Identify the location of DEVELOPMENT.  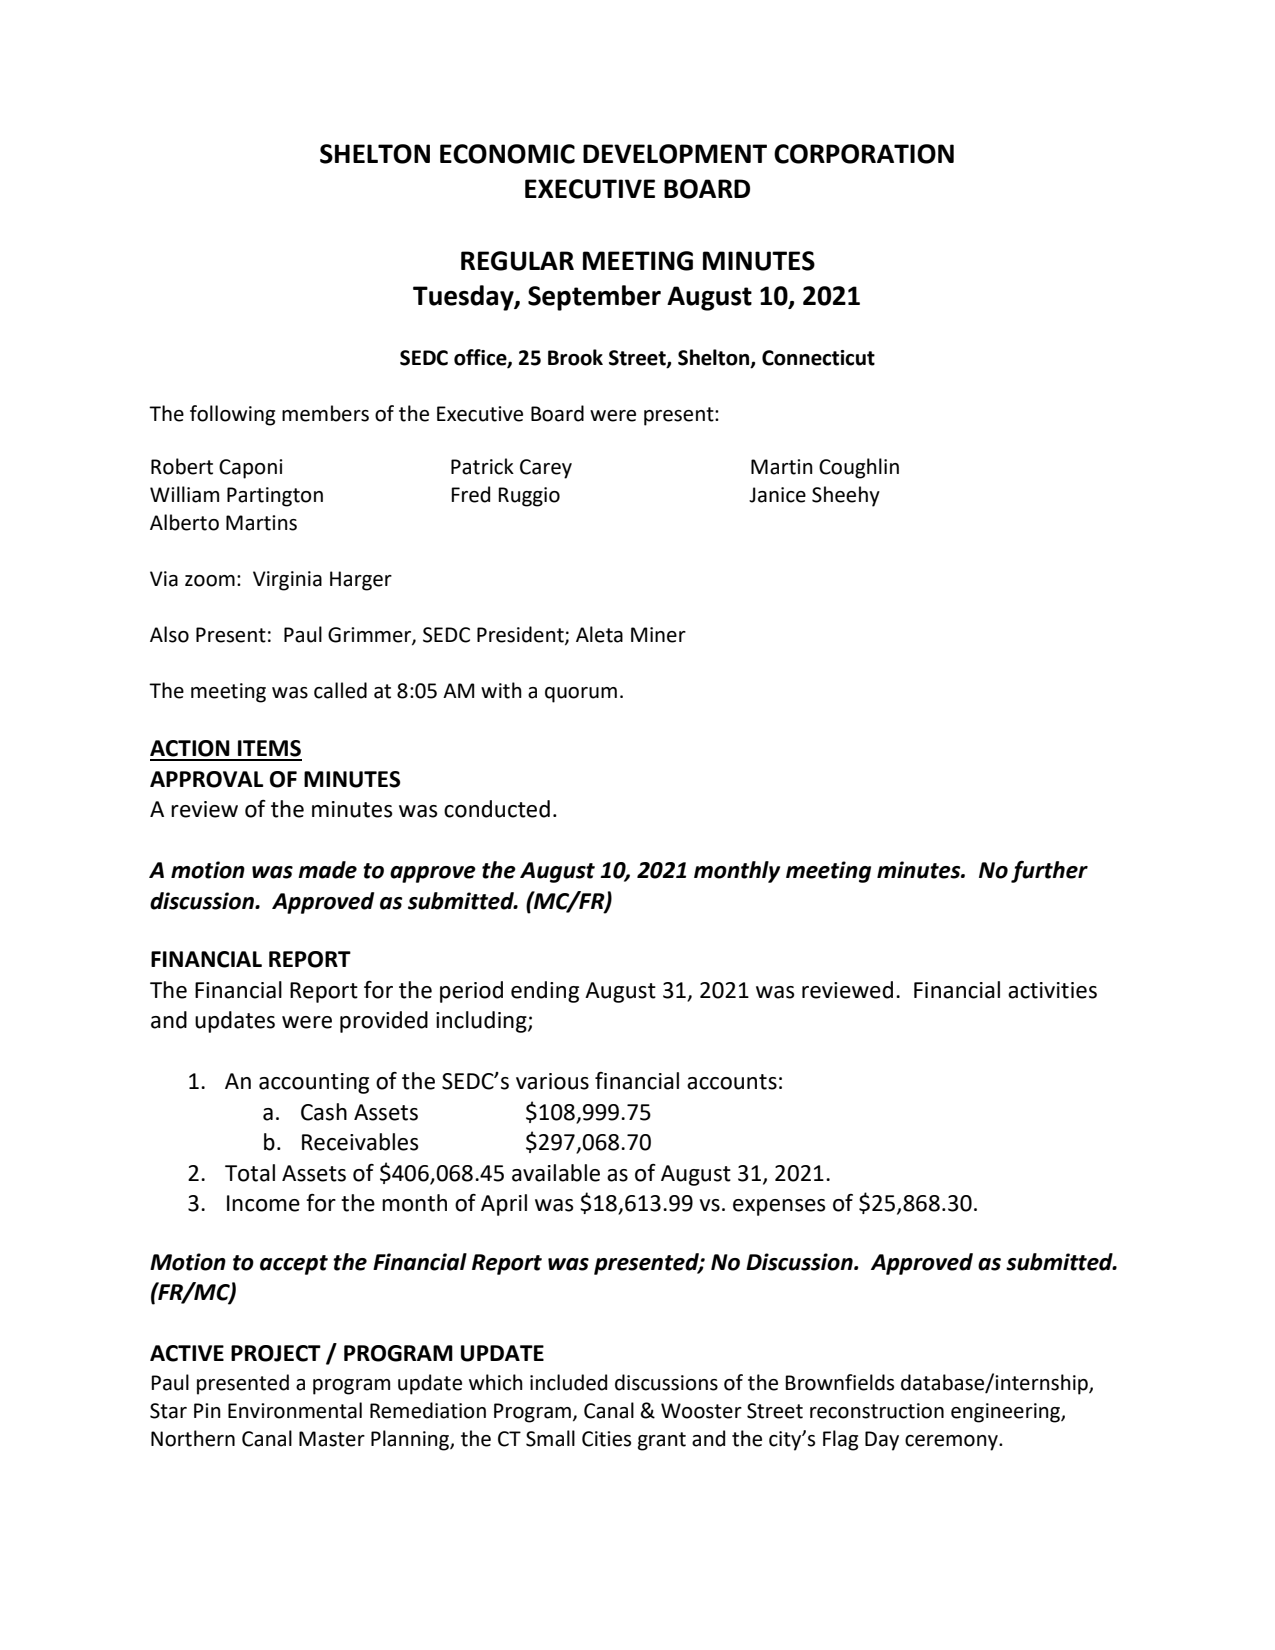
(675, 154).
